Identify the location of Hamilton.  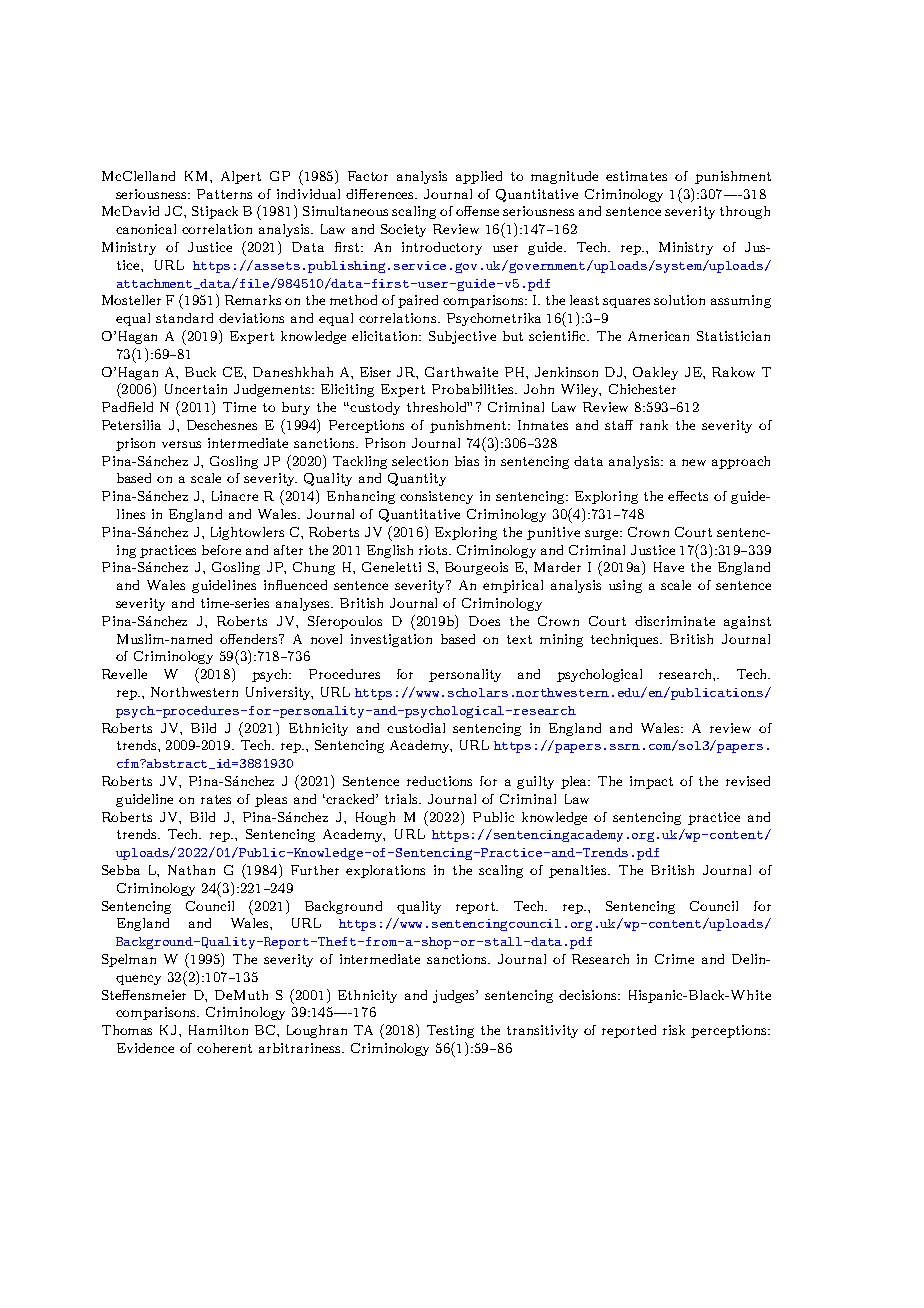
(218, 1030).
